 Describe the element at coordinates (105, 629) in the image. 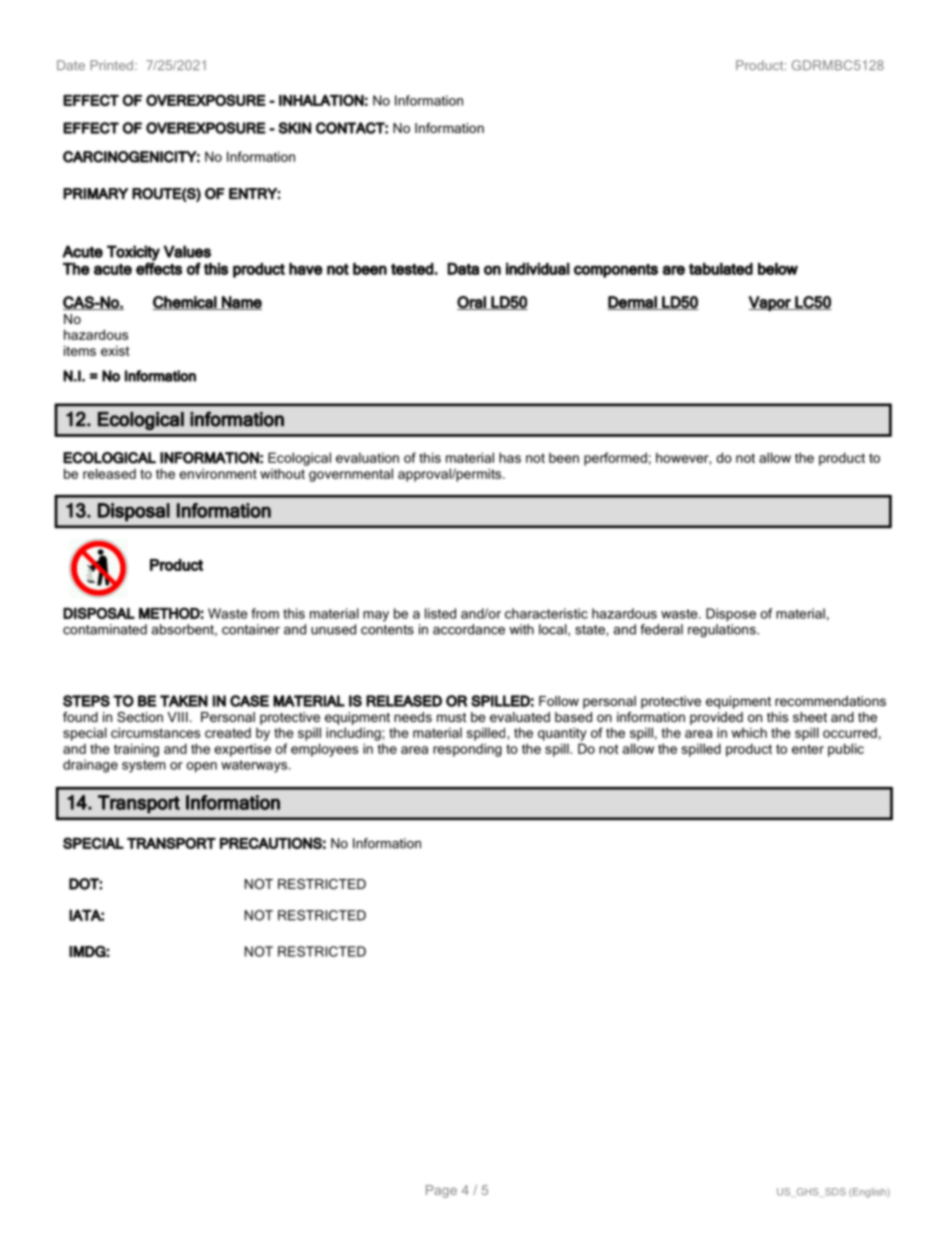

I see `contaminated` at that location.
